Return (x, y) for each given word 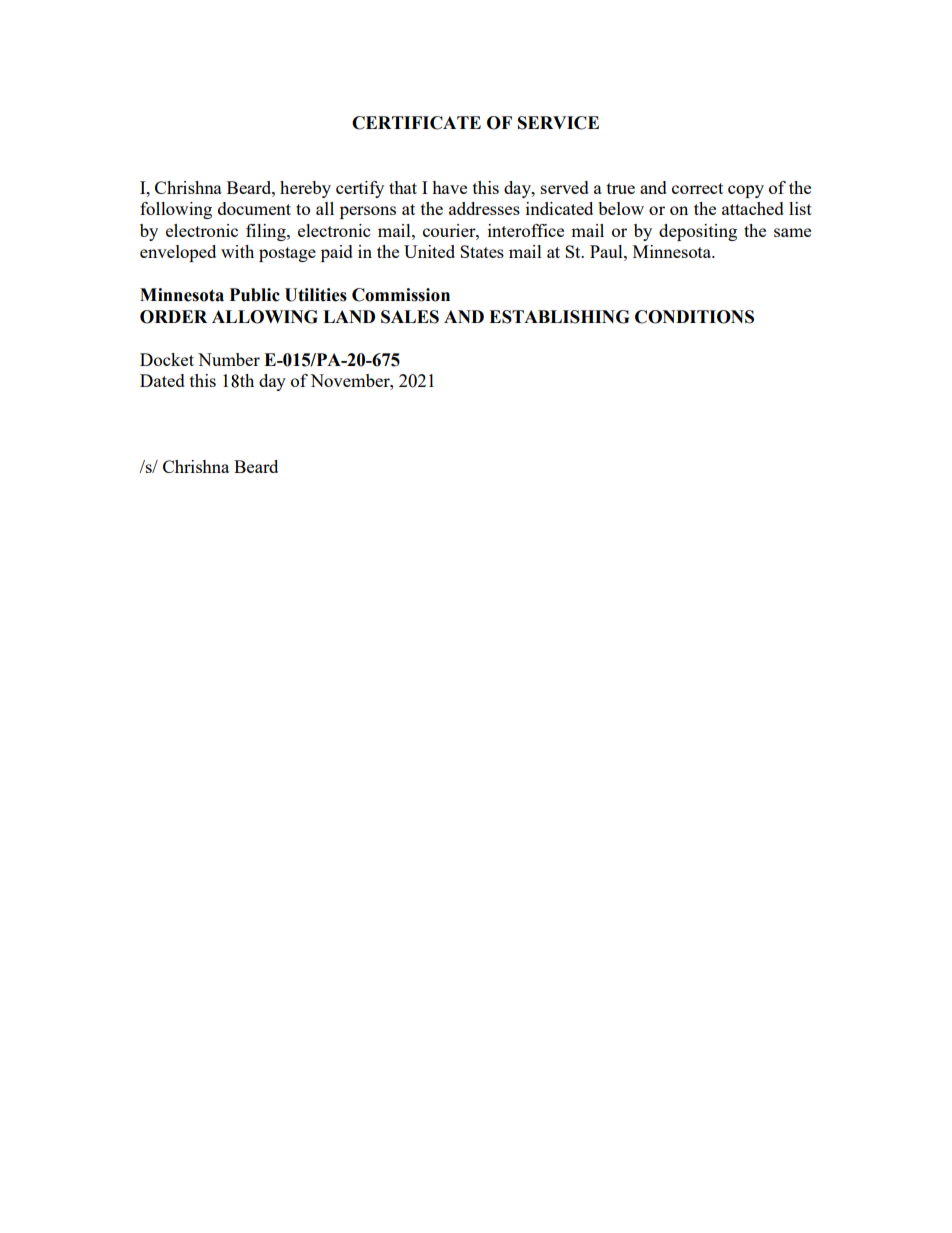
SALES (410, 317)
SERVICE (558, 123)
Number (229, 359)
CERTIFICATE (416, 123)
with (237, 251)
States (482, 251)
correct (697, 188)
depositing (698, 232)
